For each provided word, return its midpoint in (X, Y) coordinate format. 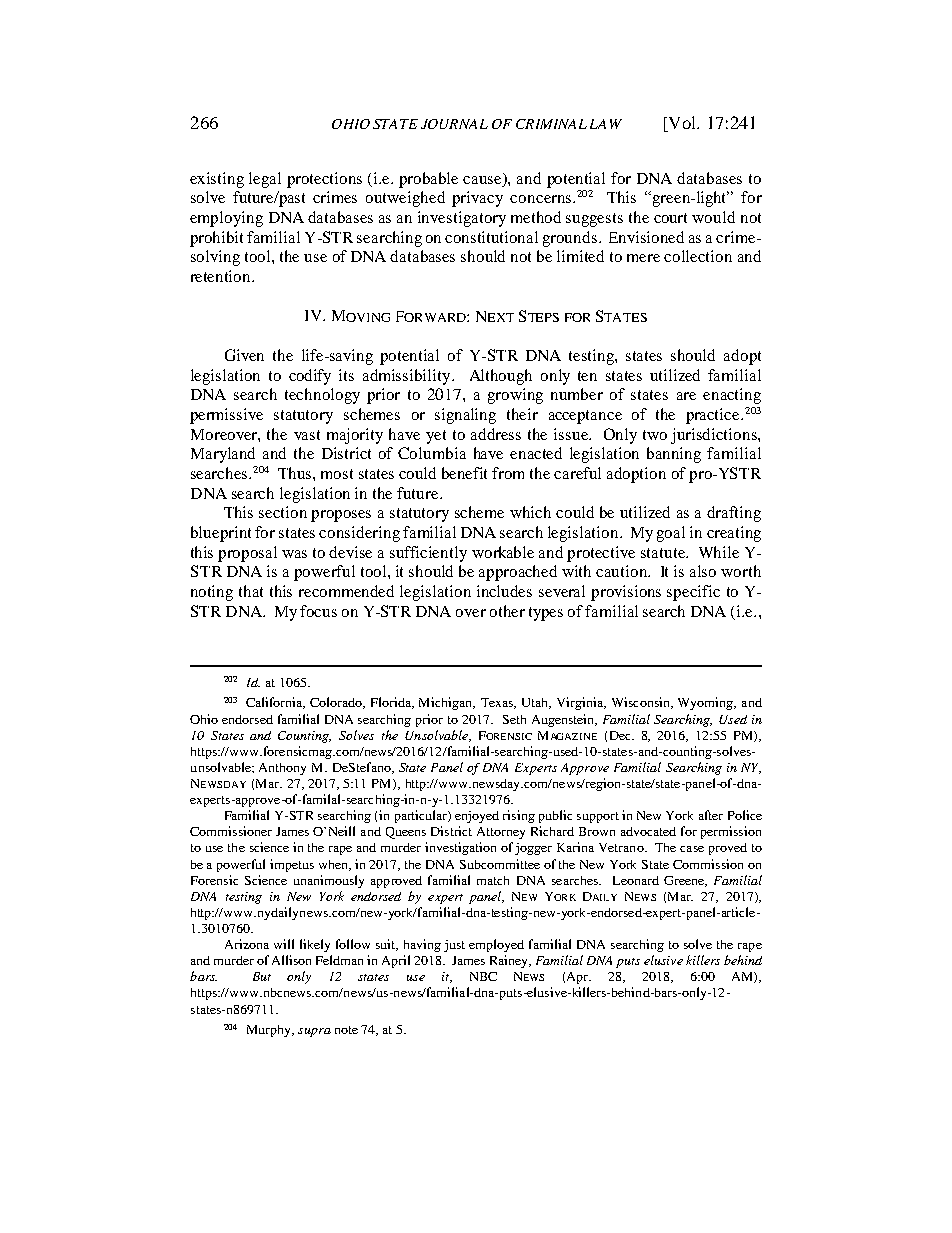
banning (674, 455)
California (275, 703)
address (496, 434)
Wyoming (707, 703)
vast (307, 435)
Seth (514, 719)
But (262, 976)
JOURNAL (454, 124)
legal (265, 180)
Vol (682, 124)
